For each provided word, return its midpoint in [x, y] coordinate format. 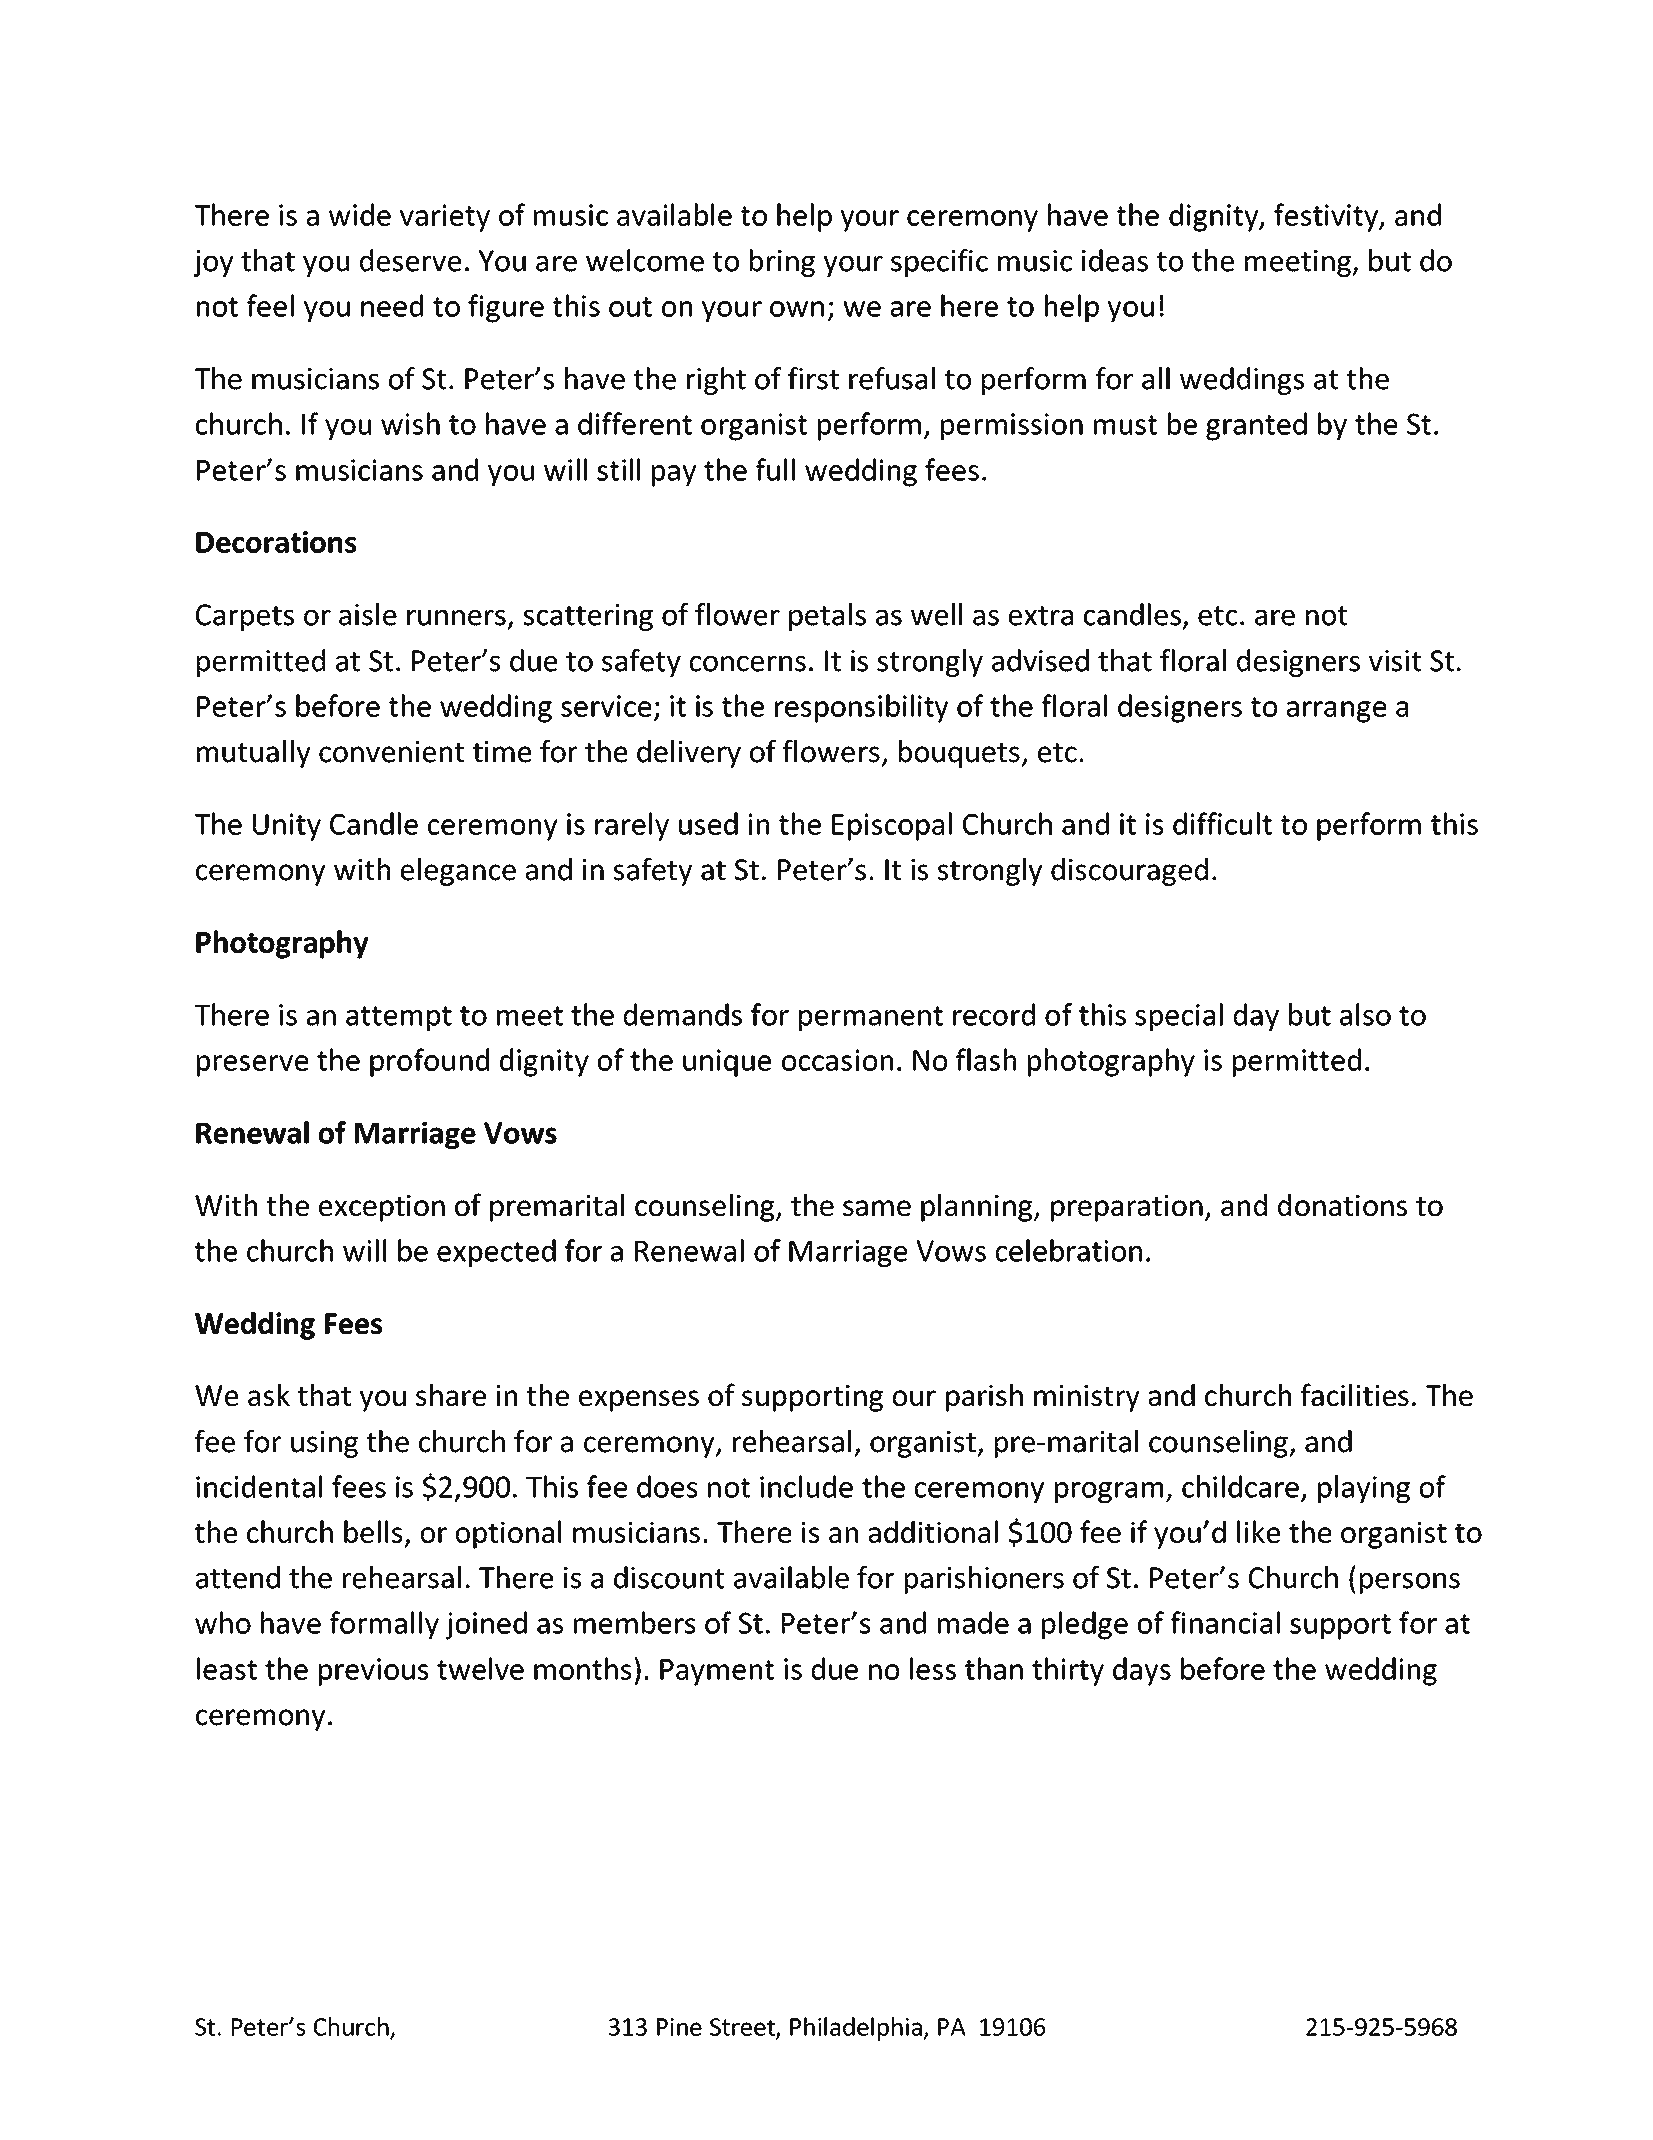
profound [429, 1062]
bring [782, 263]
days [1142, 1671]
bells [373, 1531]
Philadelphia [857, 2029]
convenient [391, 752]
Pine [679, 2027]
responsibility [861, 708]
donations [1342, 1205]
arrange [1336, 712]
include [806, 1486]
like [1258, 1531]
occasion [837, 1060]
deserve [410, 260]
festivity [1327, 217]
